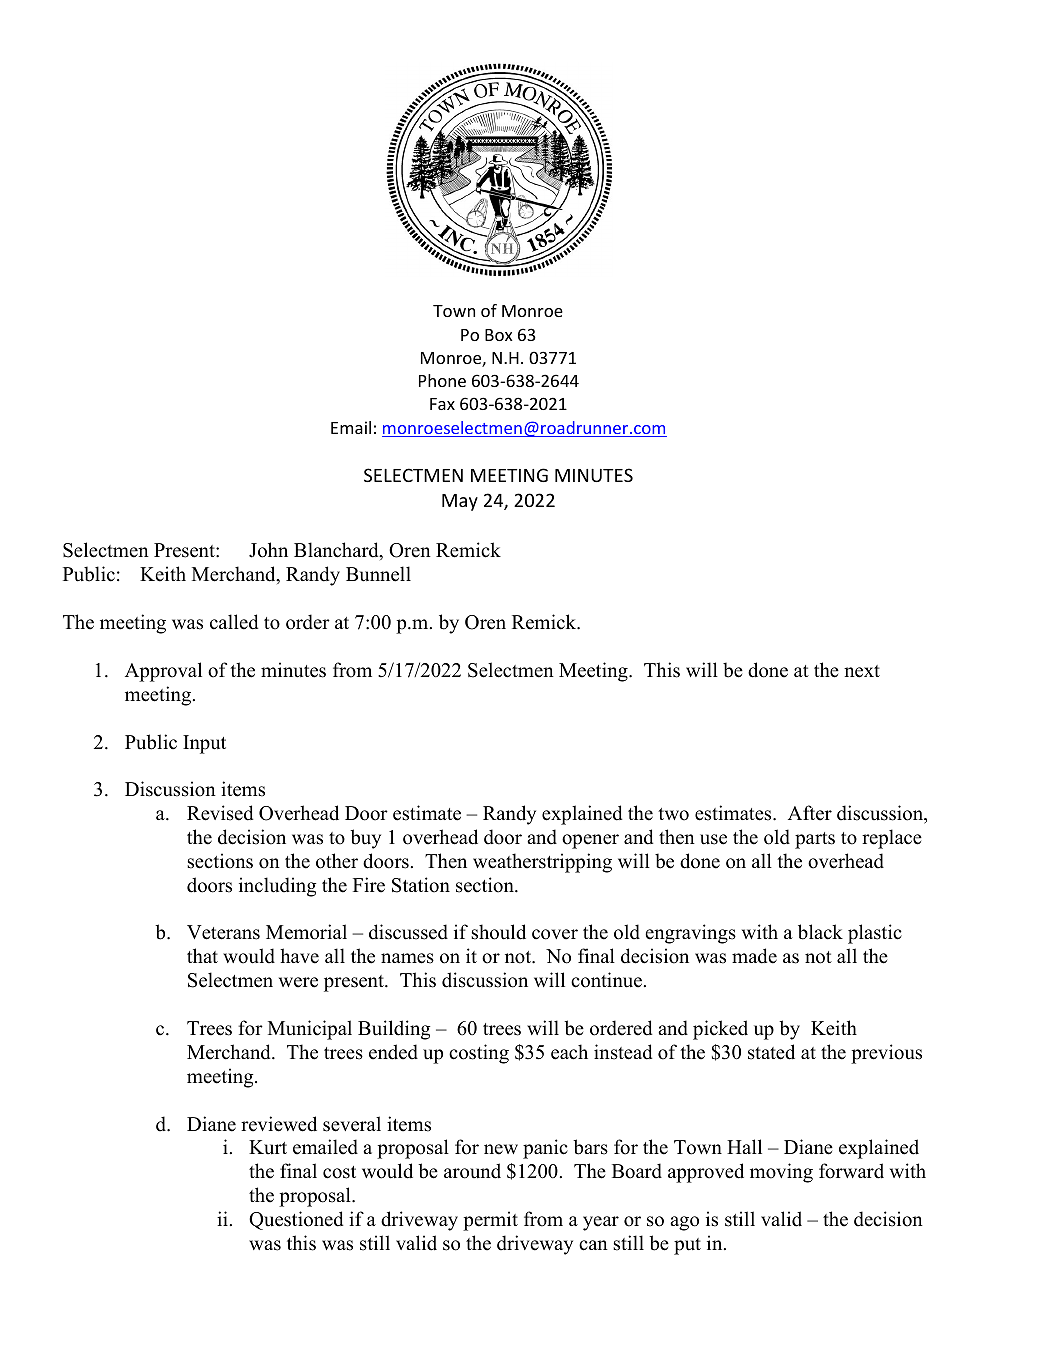 Image resolution: width=1059 pixels, height=1371 pixels. Describe the element at coordinates (442, 404) in the image. I see `Fax` at that location.
